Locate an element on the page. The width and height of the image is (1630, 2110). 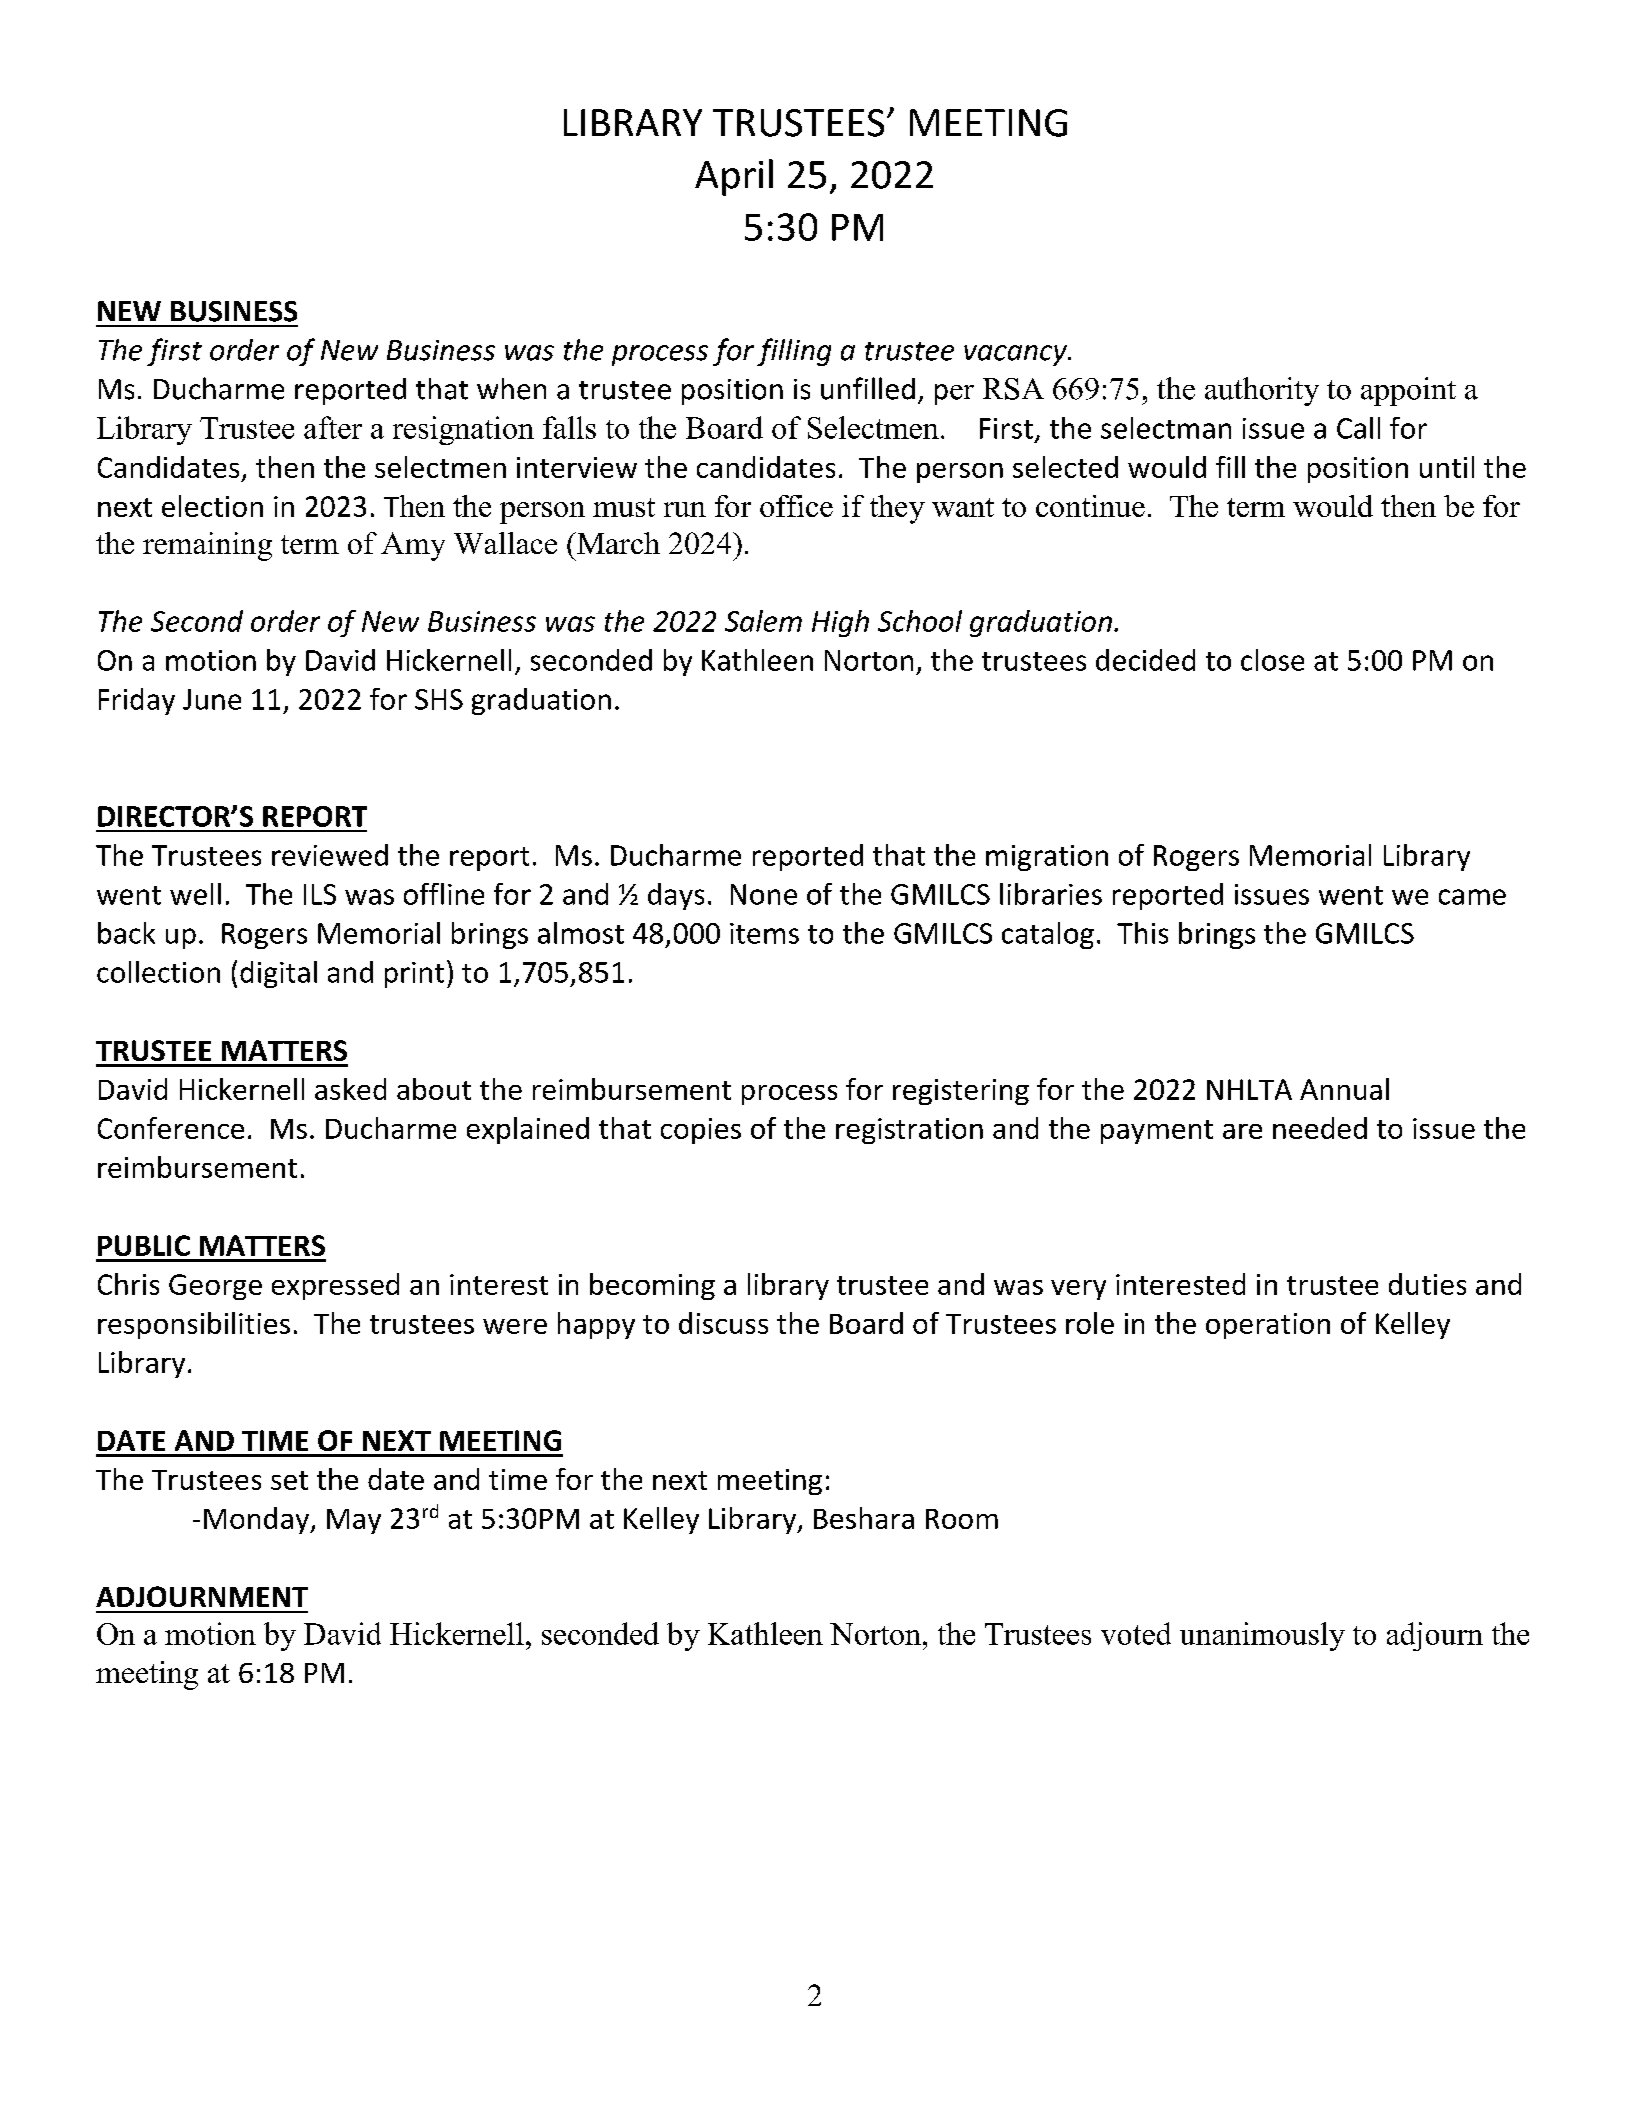
Call is located at coordinates (1358, 428).
